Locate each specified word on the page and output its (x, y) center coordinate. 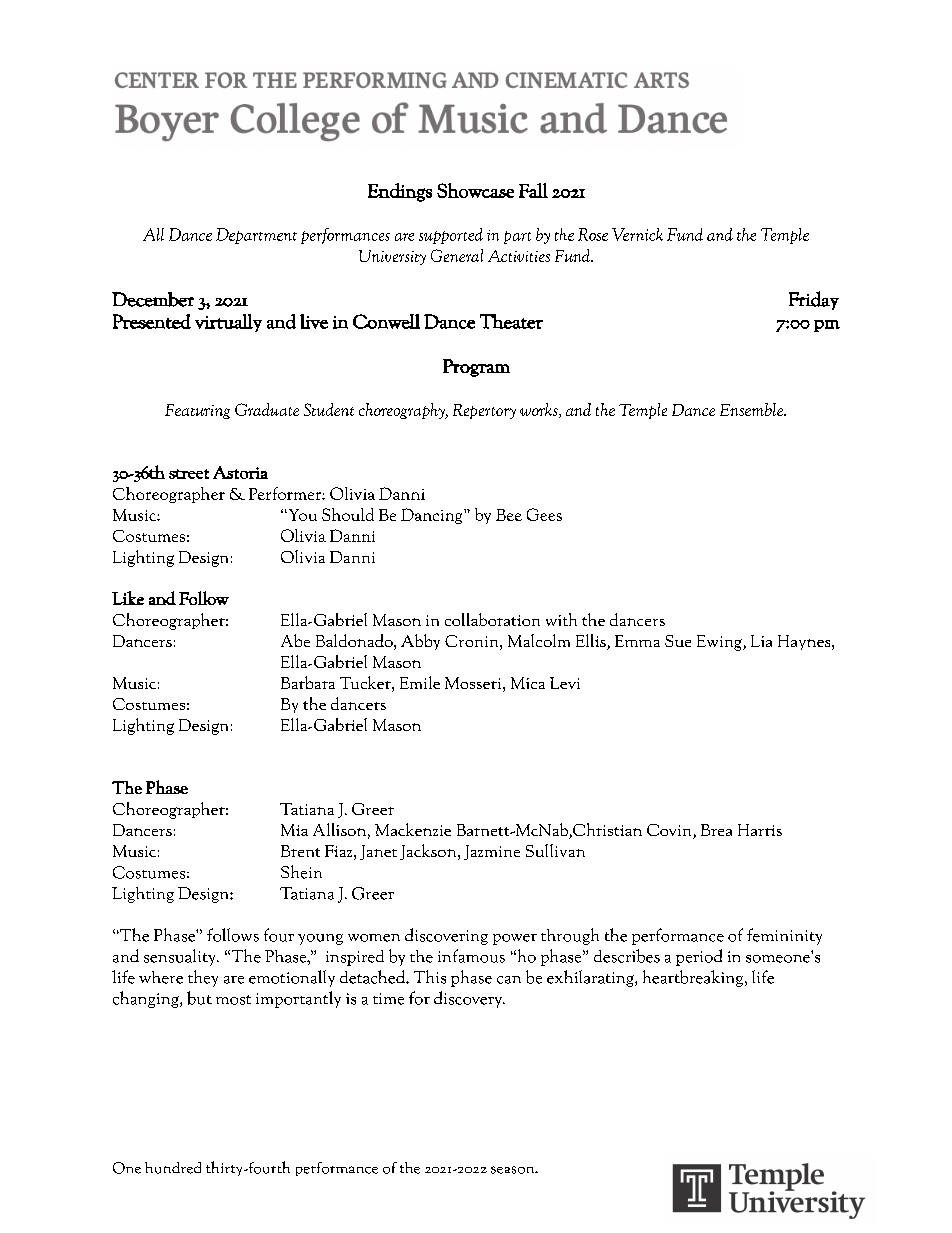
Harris (760, 830)
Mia (294, 830)
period (699, 957)
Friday (814, 300)
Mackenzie (413, 829)
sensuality (181, 957)
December (153, 299)
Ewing (720, 643)
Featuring (197, 411)
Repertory (484, 411)
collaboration (492, 619)
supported (451, 236)
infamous (471, 956)
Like (128, 598)
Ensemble (752, 409)
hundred (173, 1168)
